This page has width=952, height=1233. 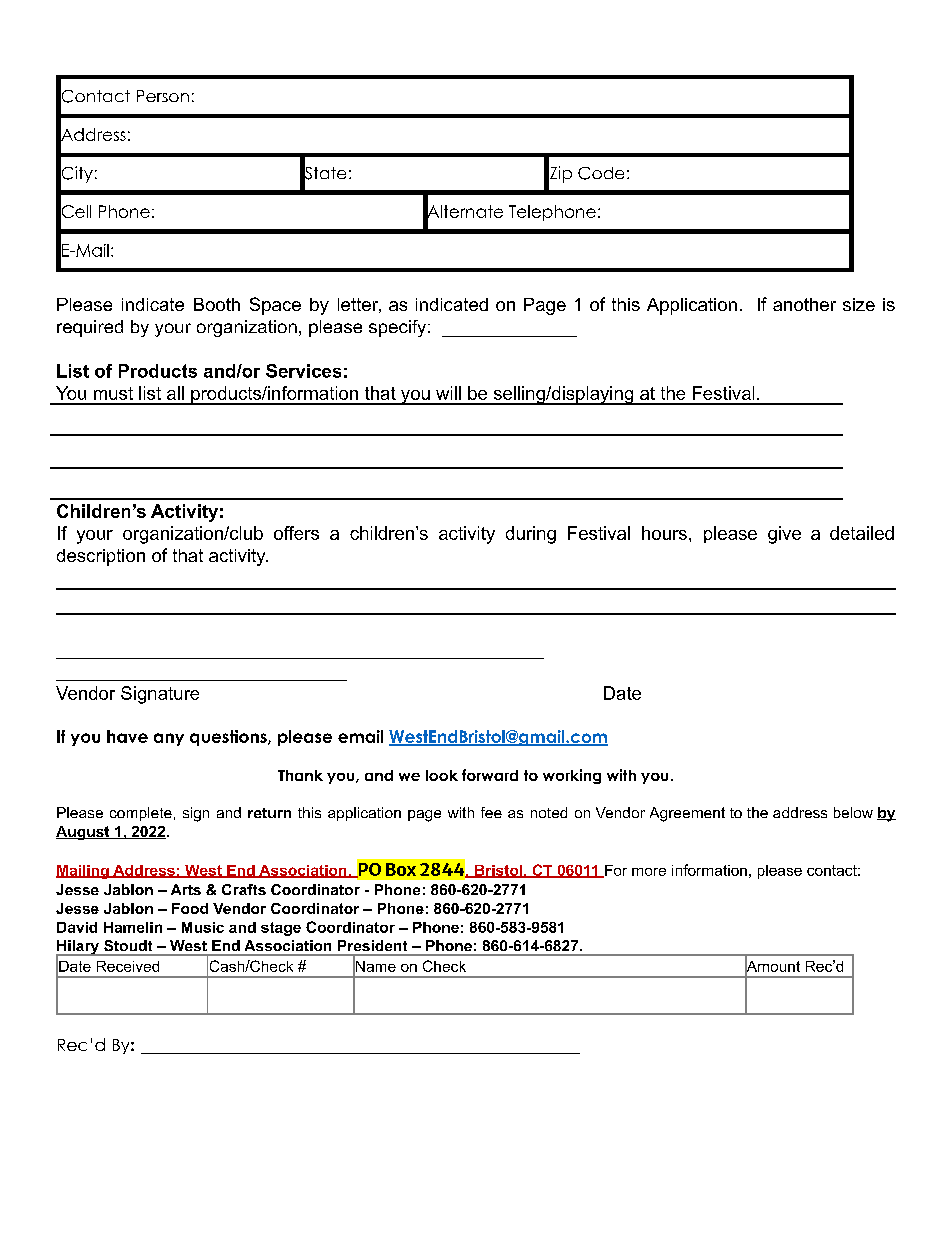 I want to click on another, so click(x=804, y=304).
